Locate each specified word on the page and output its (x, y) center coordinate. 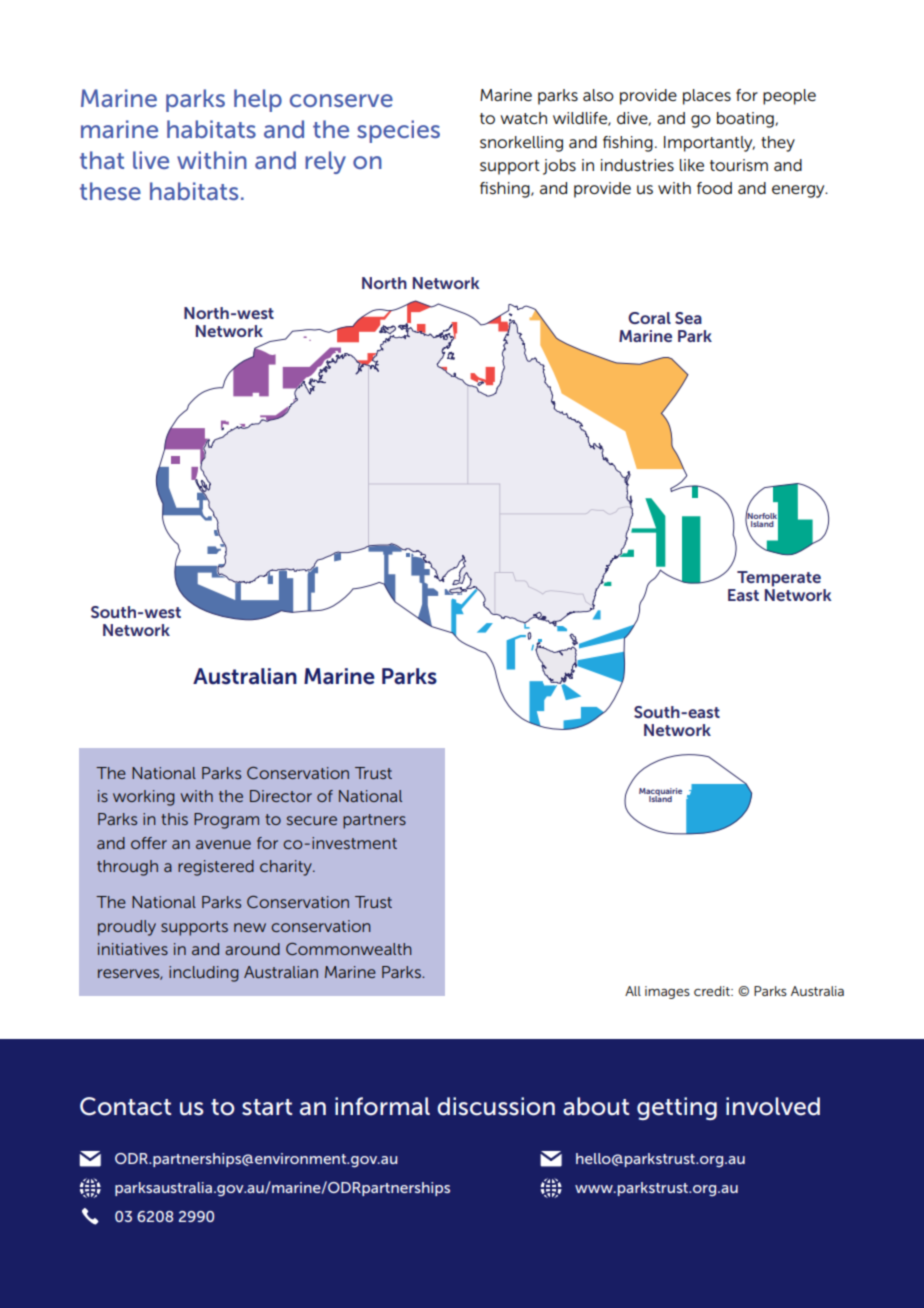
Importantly (709, 144)
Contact (125, 1106)
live (151, 160)
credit (713, 991)
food (714, 188)
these (110, 191)
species (398, 131)
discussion (496, 1106)
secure (312, 820)
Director (281, 796)
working (144, 798)
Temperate (779, 579)
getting (677, 1108)
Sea (688, 318)
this (174, 819)
